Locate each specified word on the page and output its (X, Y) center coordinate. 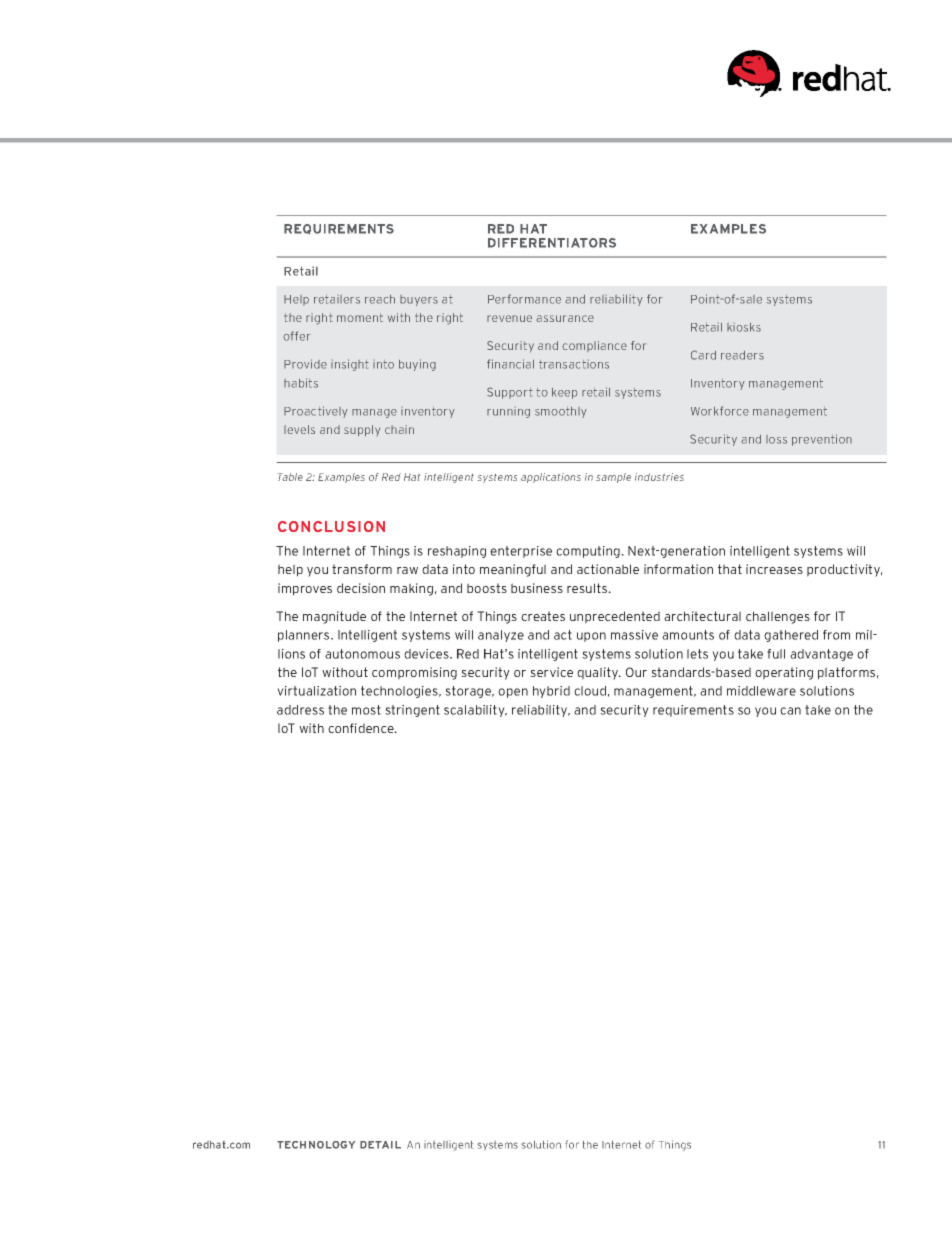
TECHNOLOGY (316, 1145)
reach (380, 299)
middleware (761, 691)
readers (742, 355)
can (790, 711)
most (366, 710)
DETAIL (380, 1145)
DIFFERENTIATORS (552, 243)
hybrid (551, 692)
